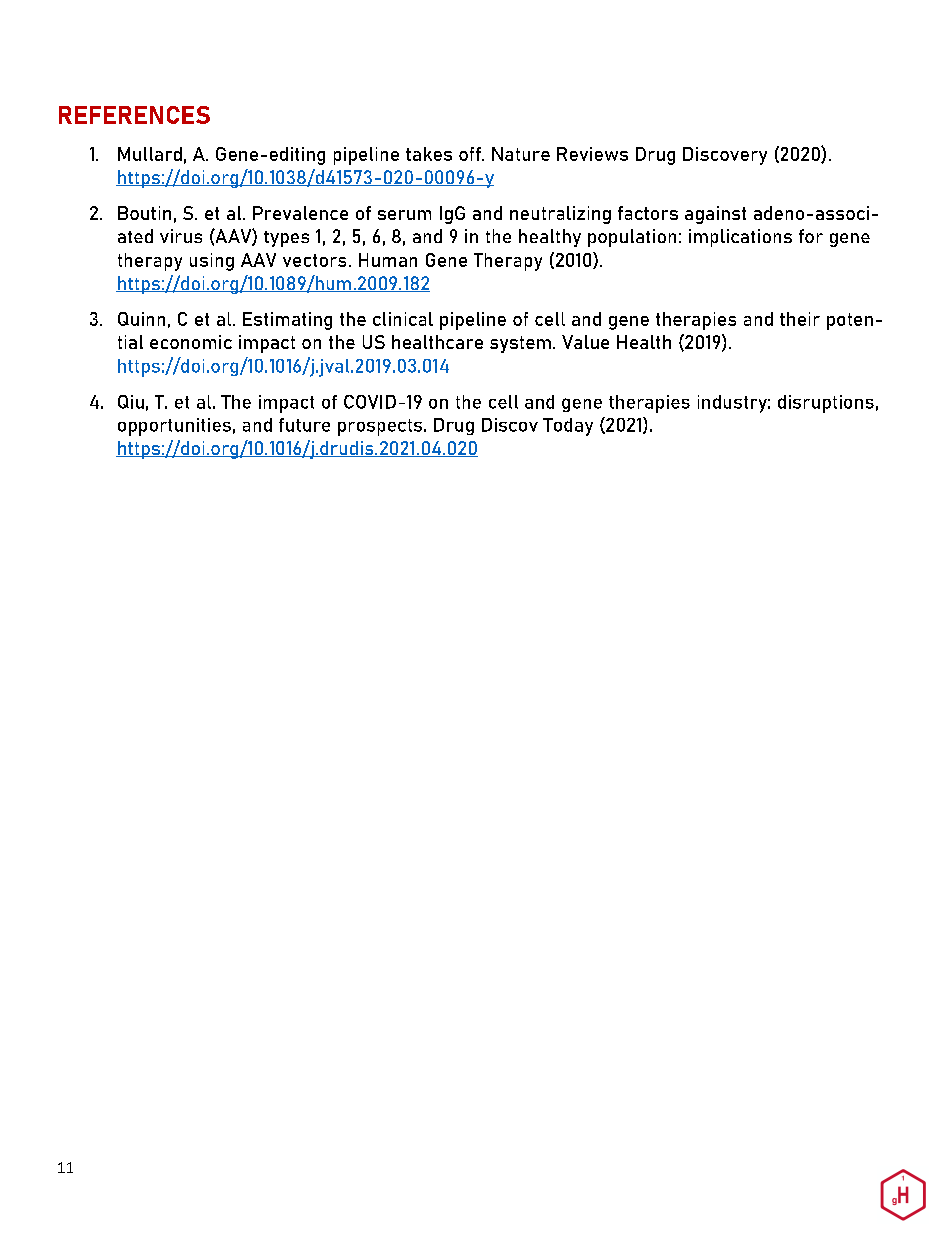  What do you see at coordinates (471, 154) in the screenshot?
I see `off` at bounding box center [471, 154].
